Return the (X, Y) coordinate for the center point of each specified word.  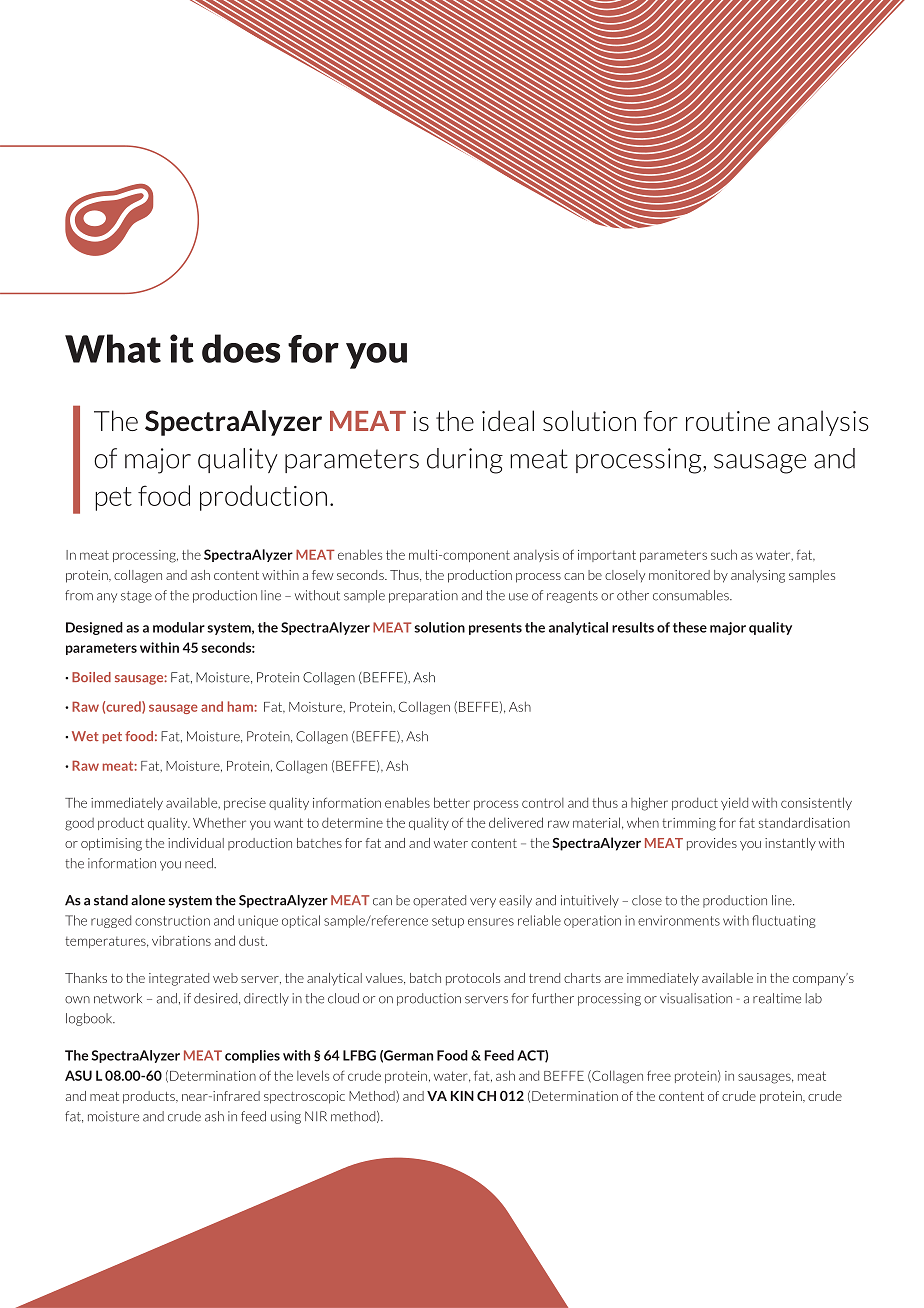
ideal (508, 420)
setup (448, 922)
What (113, 348)
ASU (78, 1075)
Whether (219, 822)
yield (734, 804)
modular (179, 627)
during (465, 461)
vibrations (181, 940)
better (452, 802)
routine (728, 421)
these (690, 627)
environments (679, 920)
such (724, 554)
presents (495, 629)
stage (136, 597)
